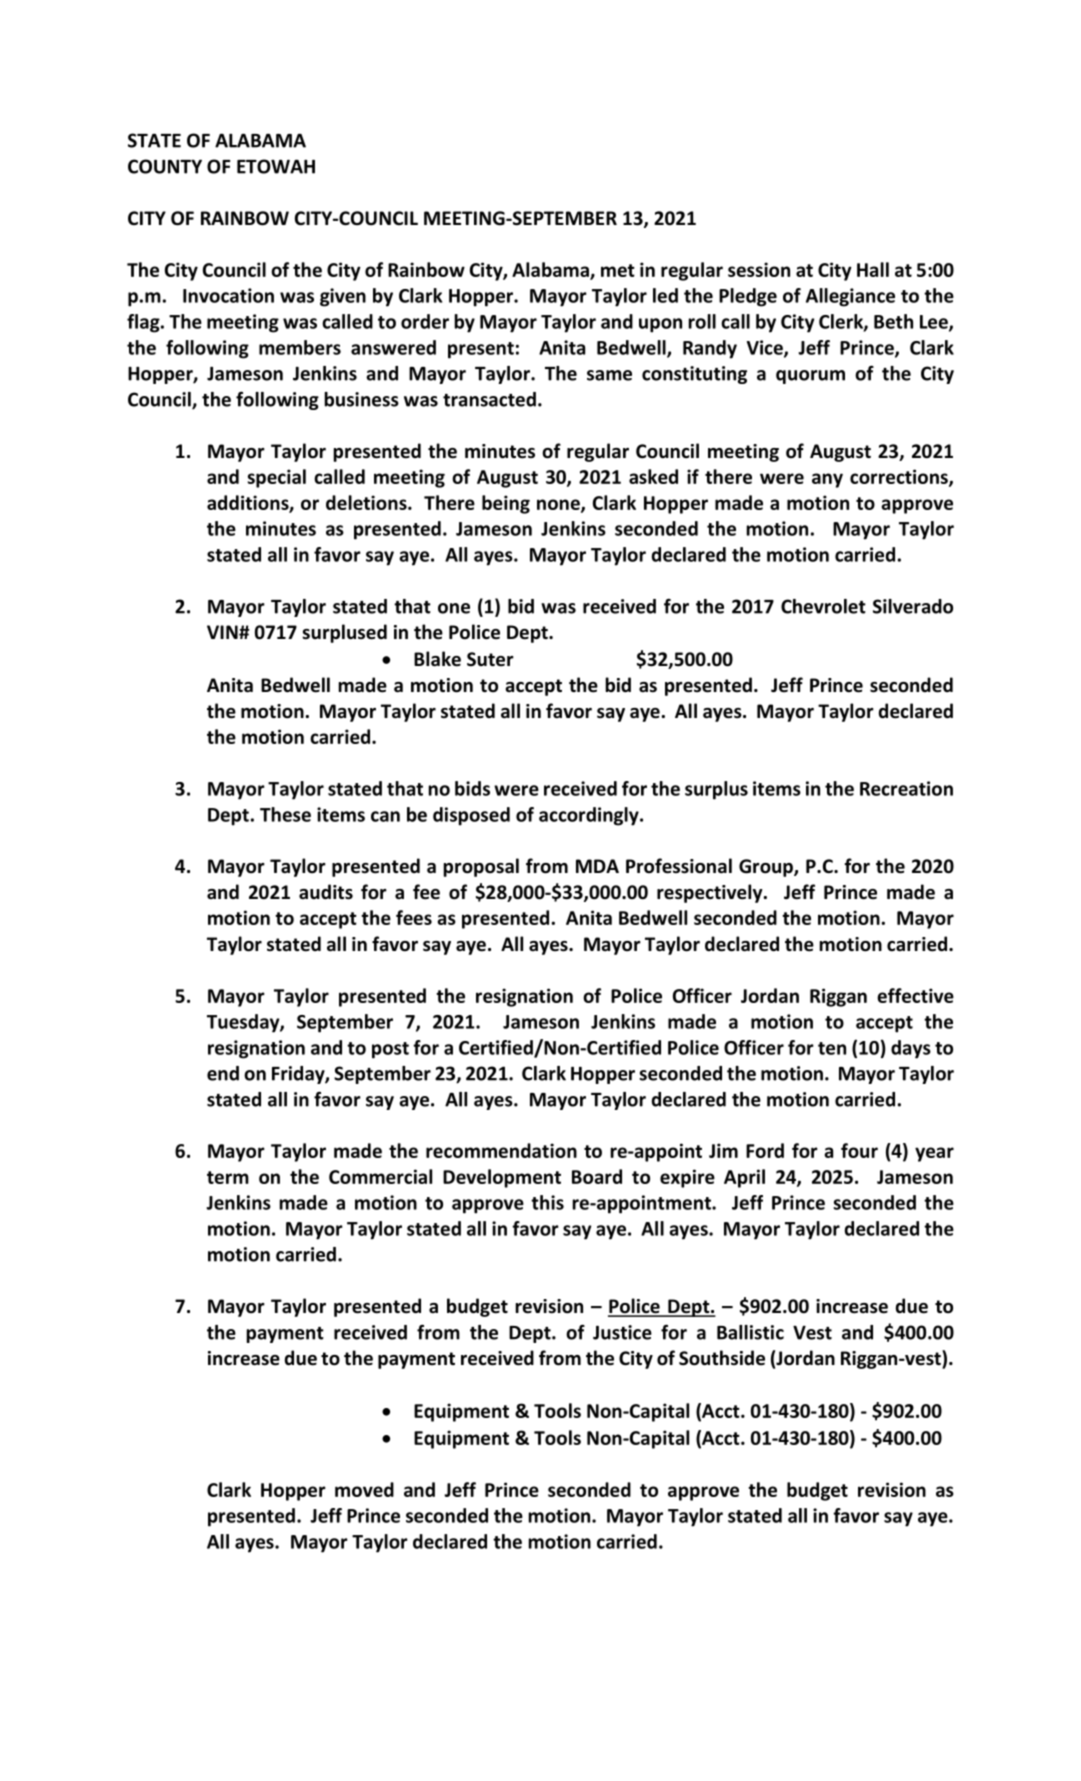 Image resolution: width=1081 pixels, height=1781 pixels. Describe the element at coordinates (165, 166) in the document. I see `COUNTY` at that location.
